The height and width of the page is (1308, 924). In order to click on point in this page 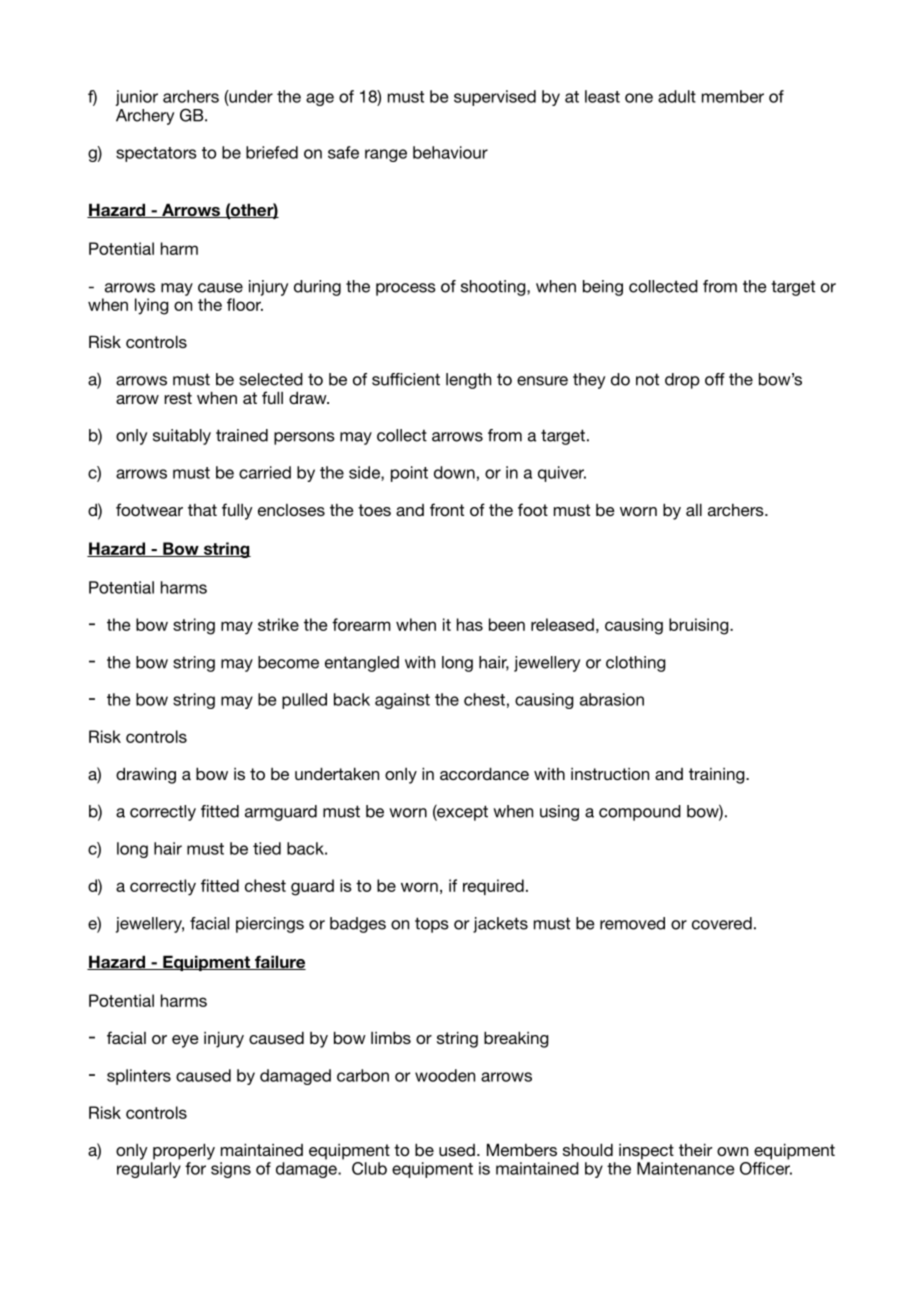, I will do `click(409, 474)`.
